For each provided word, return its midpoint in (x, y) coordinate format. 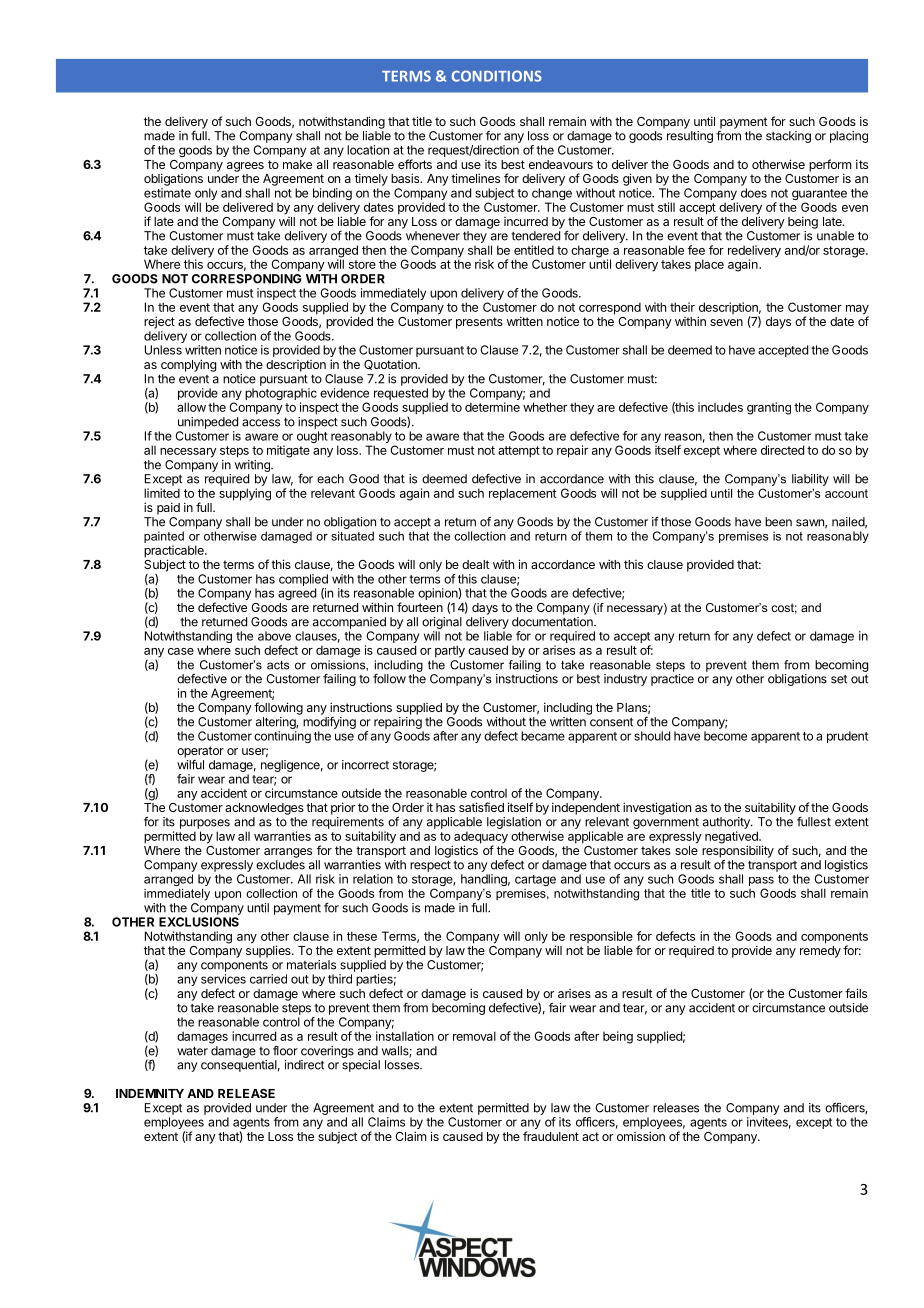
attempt (519, 452)
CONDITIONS (497, 76)
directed (782, 450)
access (261, 423)
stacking (788, 137)
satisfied (481, 807)
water (192, 1051)
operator (200, 752)
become (725, 736)
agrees (245, 167)
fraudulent (551, 1136)
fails (856, 993)
